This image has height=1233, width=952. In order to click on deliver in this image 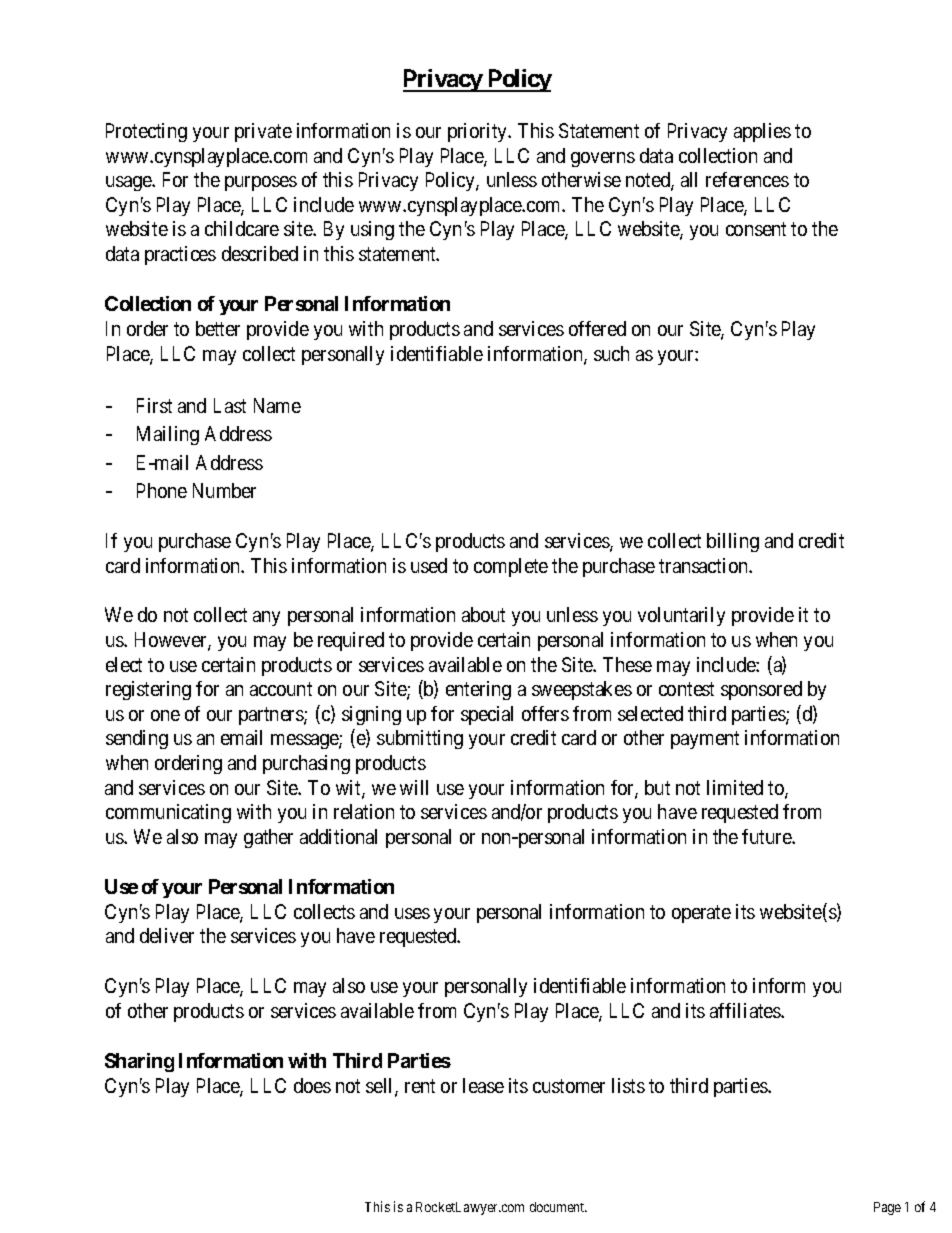, I will do `click(167, 935)`.
